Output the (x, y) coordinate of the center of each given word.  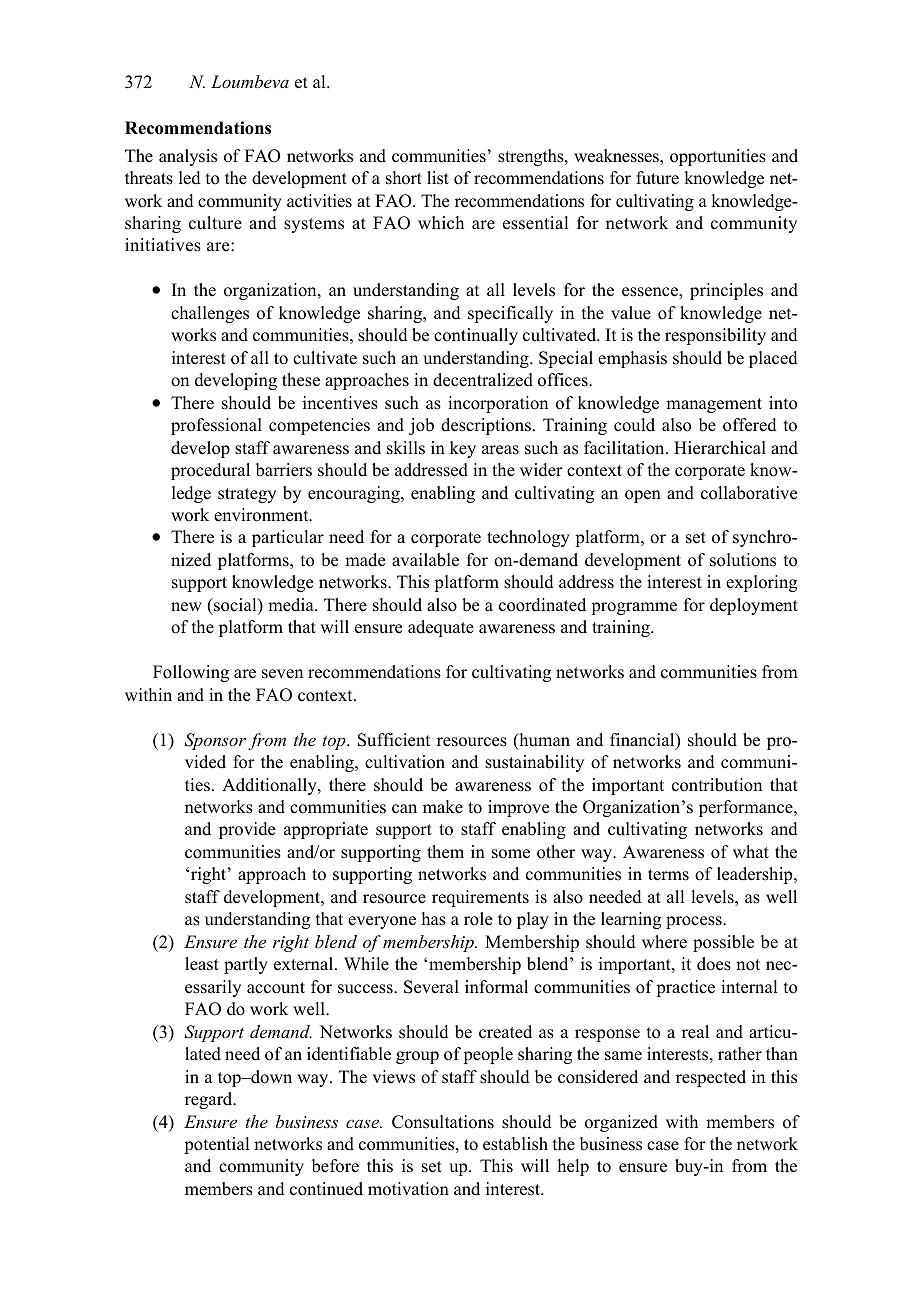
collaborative (749, 493)
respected (711, 1078)
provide (247, 830)
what (751, 851)
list (438, 178)
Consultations (443, 1122)
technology (528, 538)
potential (216, 1145)
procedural (210, 471)
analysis (188, 157)
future (657, 178)
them (445, 852)
